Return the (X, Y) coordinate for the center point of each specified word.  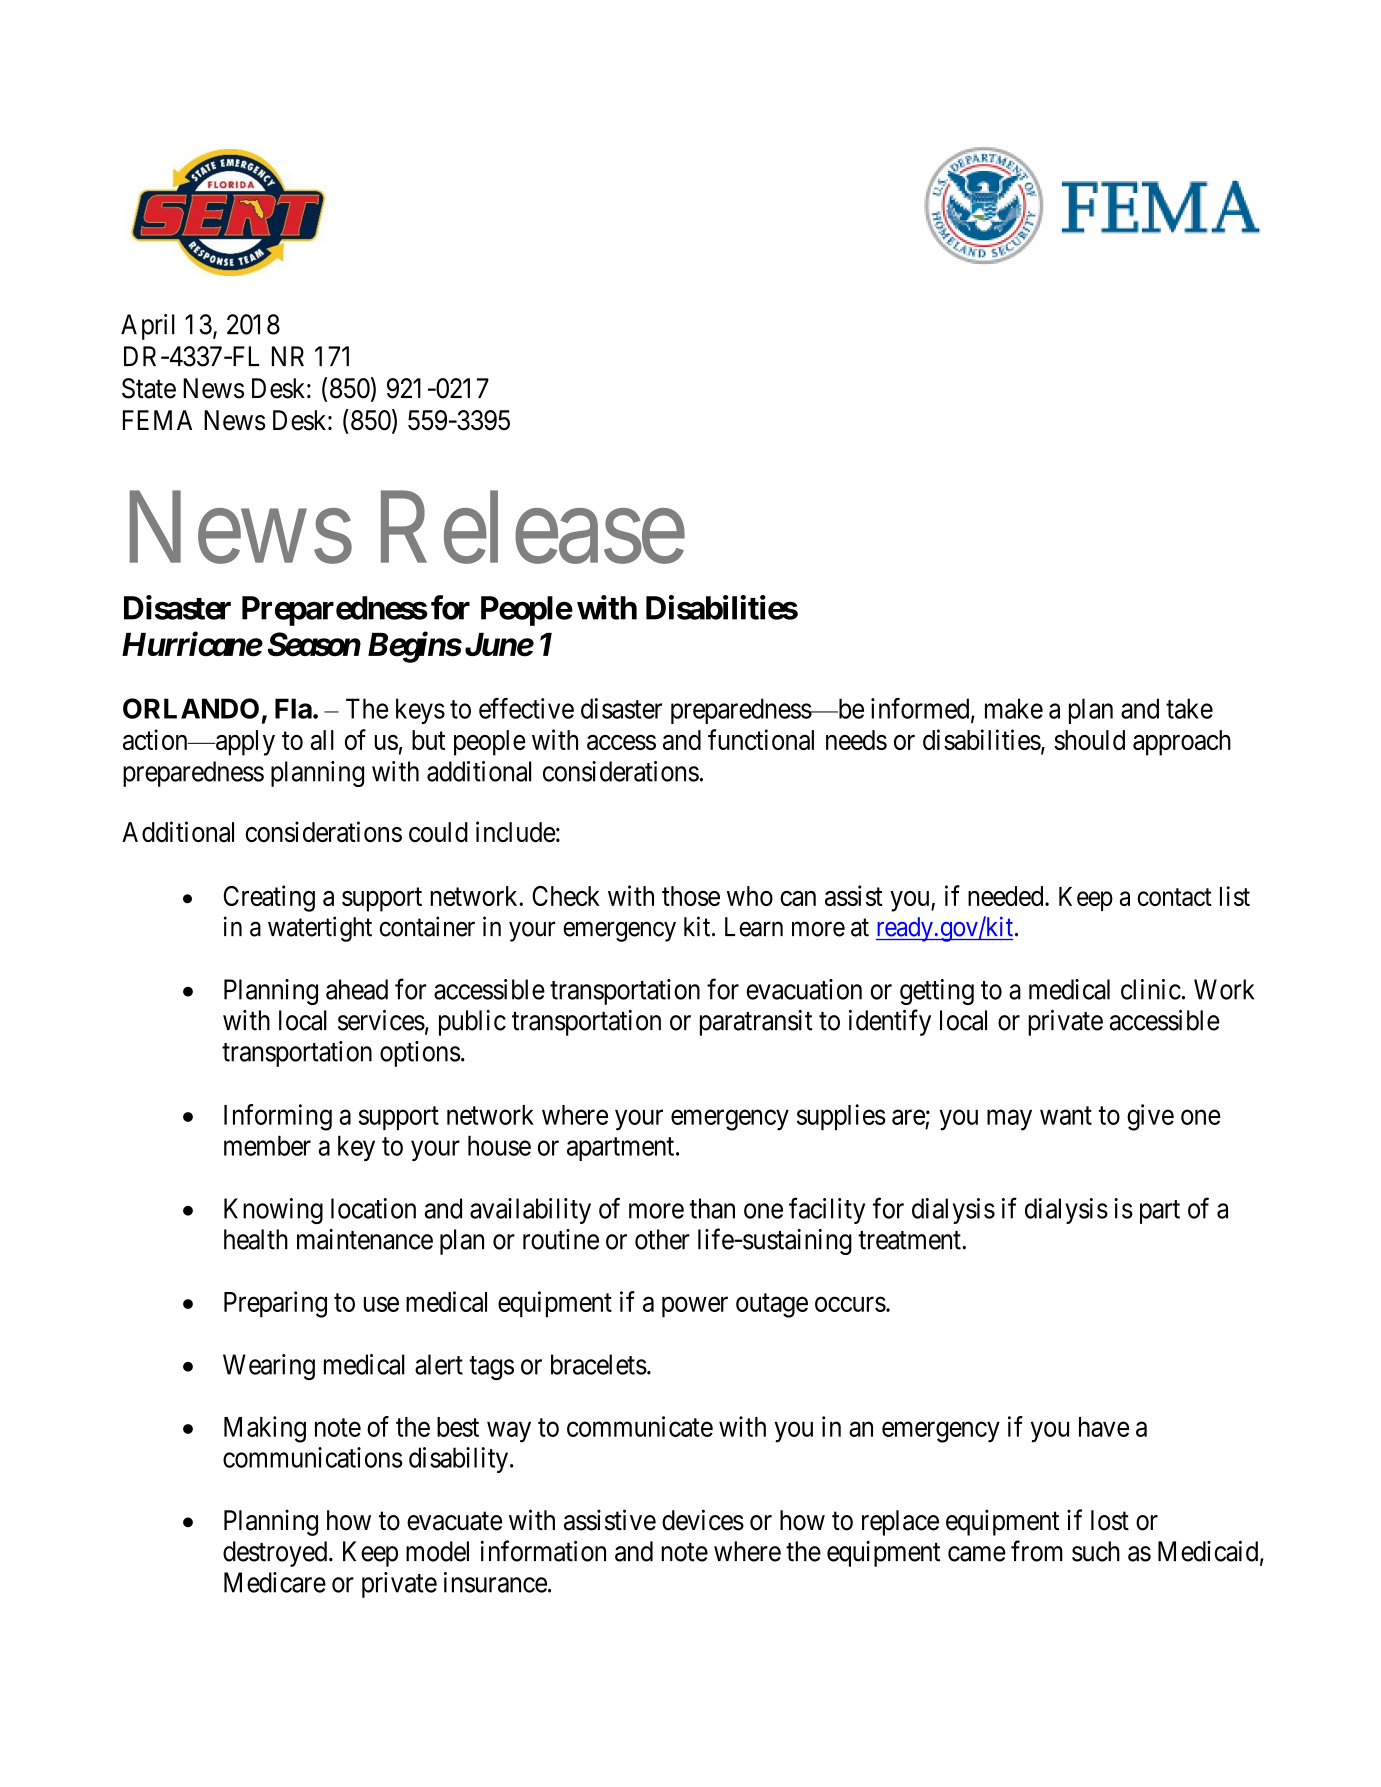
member (267, 1145)
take (1189, 708)
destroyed (276, 1554)
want (1066, 1115)
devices (703, 1520)
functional (761, 739)
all (322, 740)
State (149, 388)
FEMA (157, 420)
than (712, 1208)
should (1089, 740)
